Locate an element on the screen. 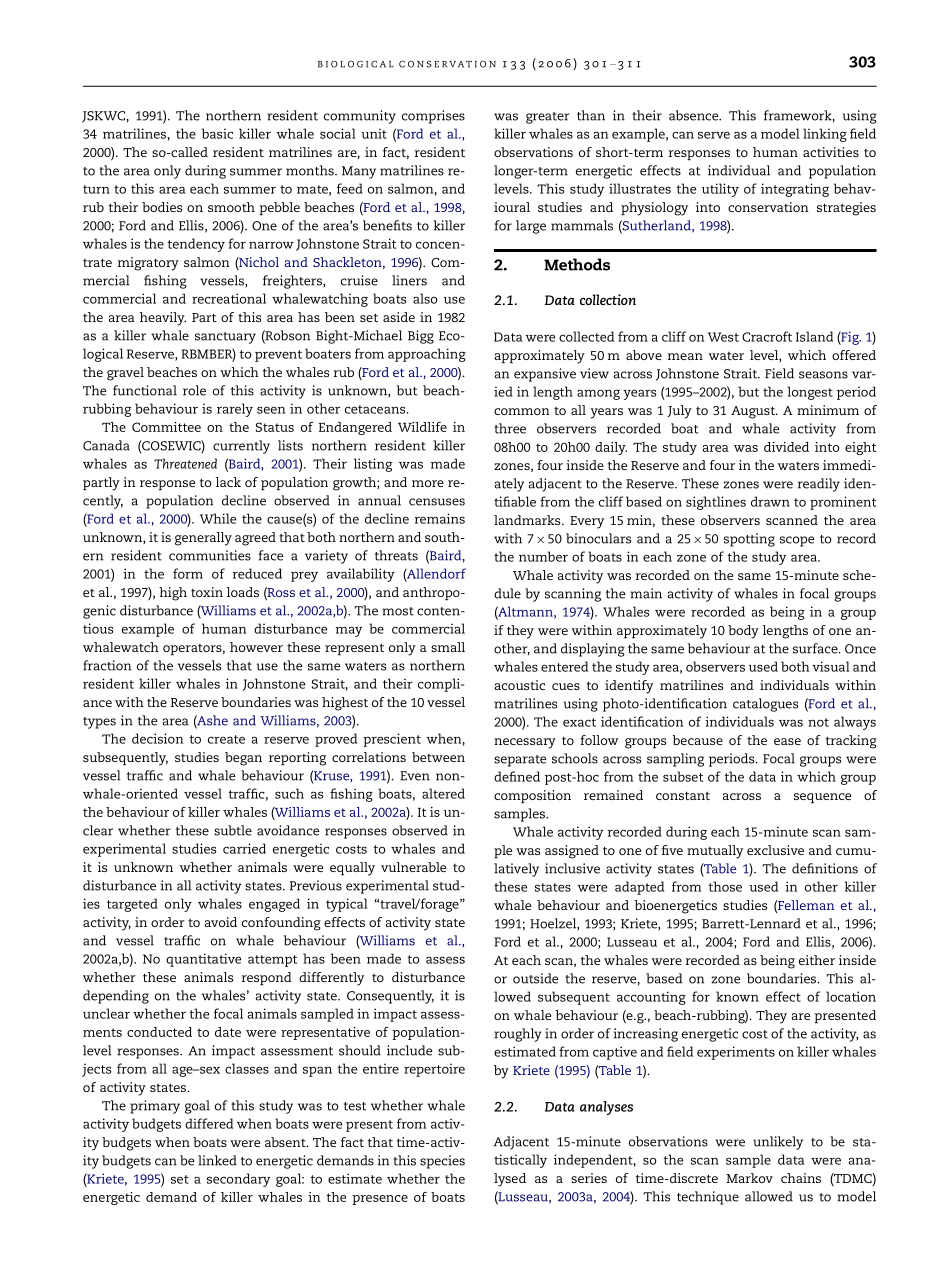 The width and height of the screenshot is (952, 1270). basic is located at coordinates (217, 133).
